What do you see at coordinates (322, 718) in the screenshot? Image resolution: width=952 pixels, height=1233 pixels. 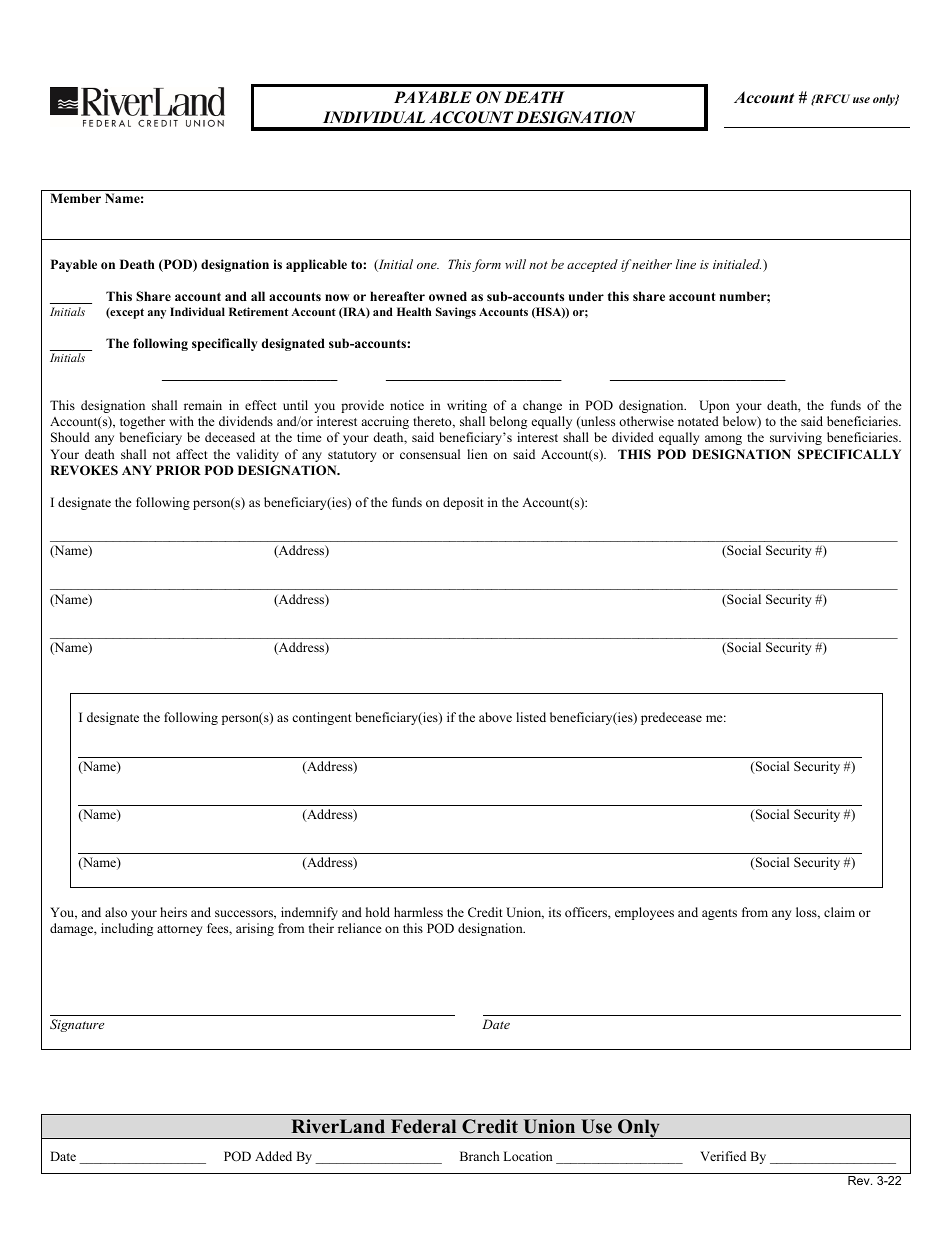 I see `contingent` at bounding box center [322, 718].
